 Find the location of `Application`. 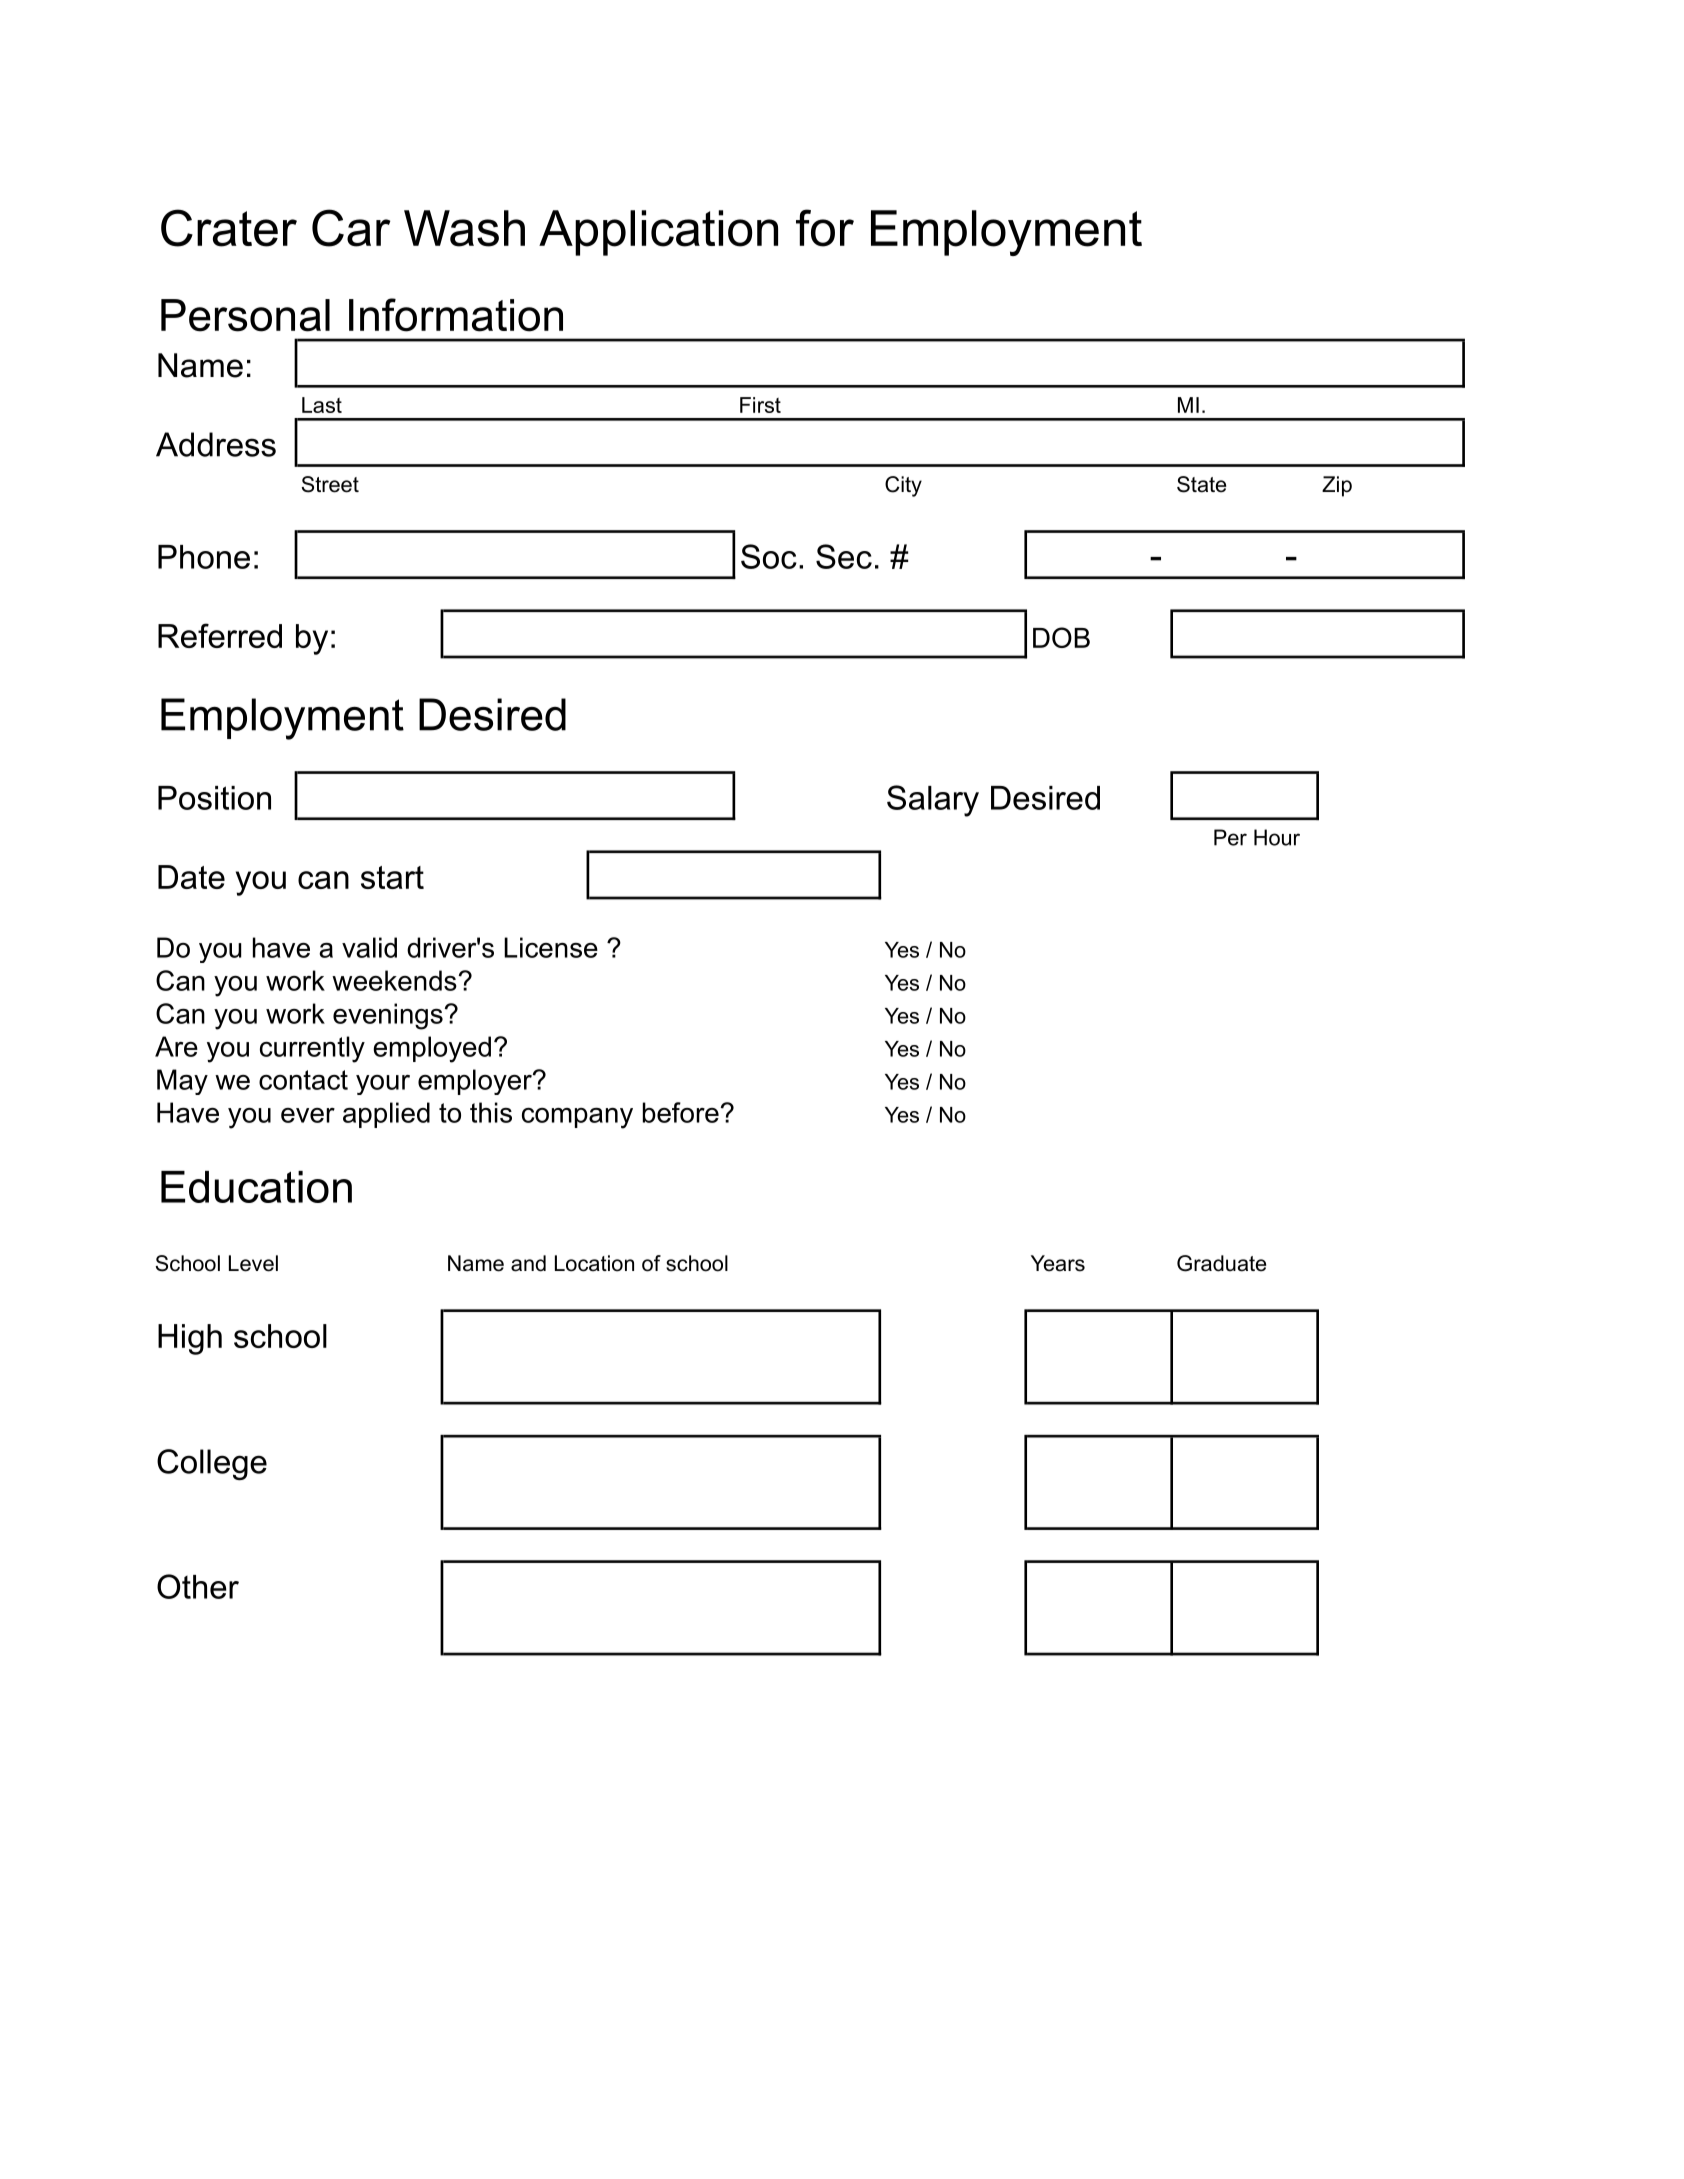

Application is located at coordinates (658, 233).
